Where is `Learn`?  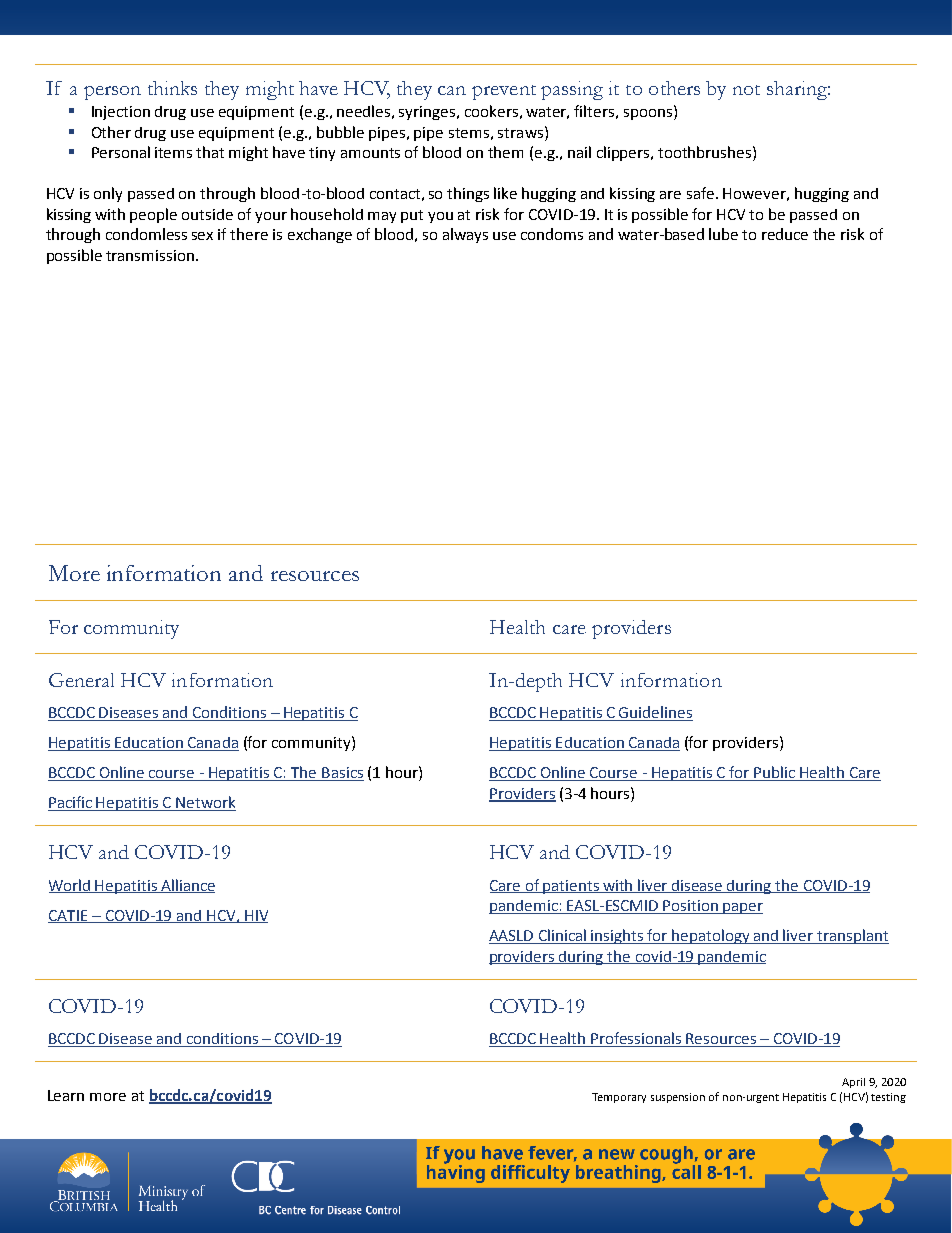
Learn is located at coordinates (66, 1095).
